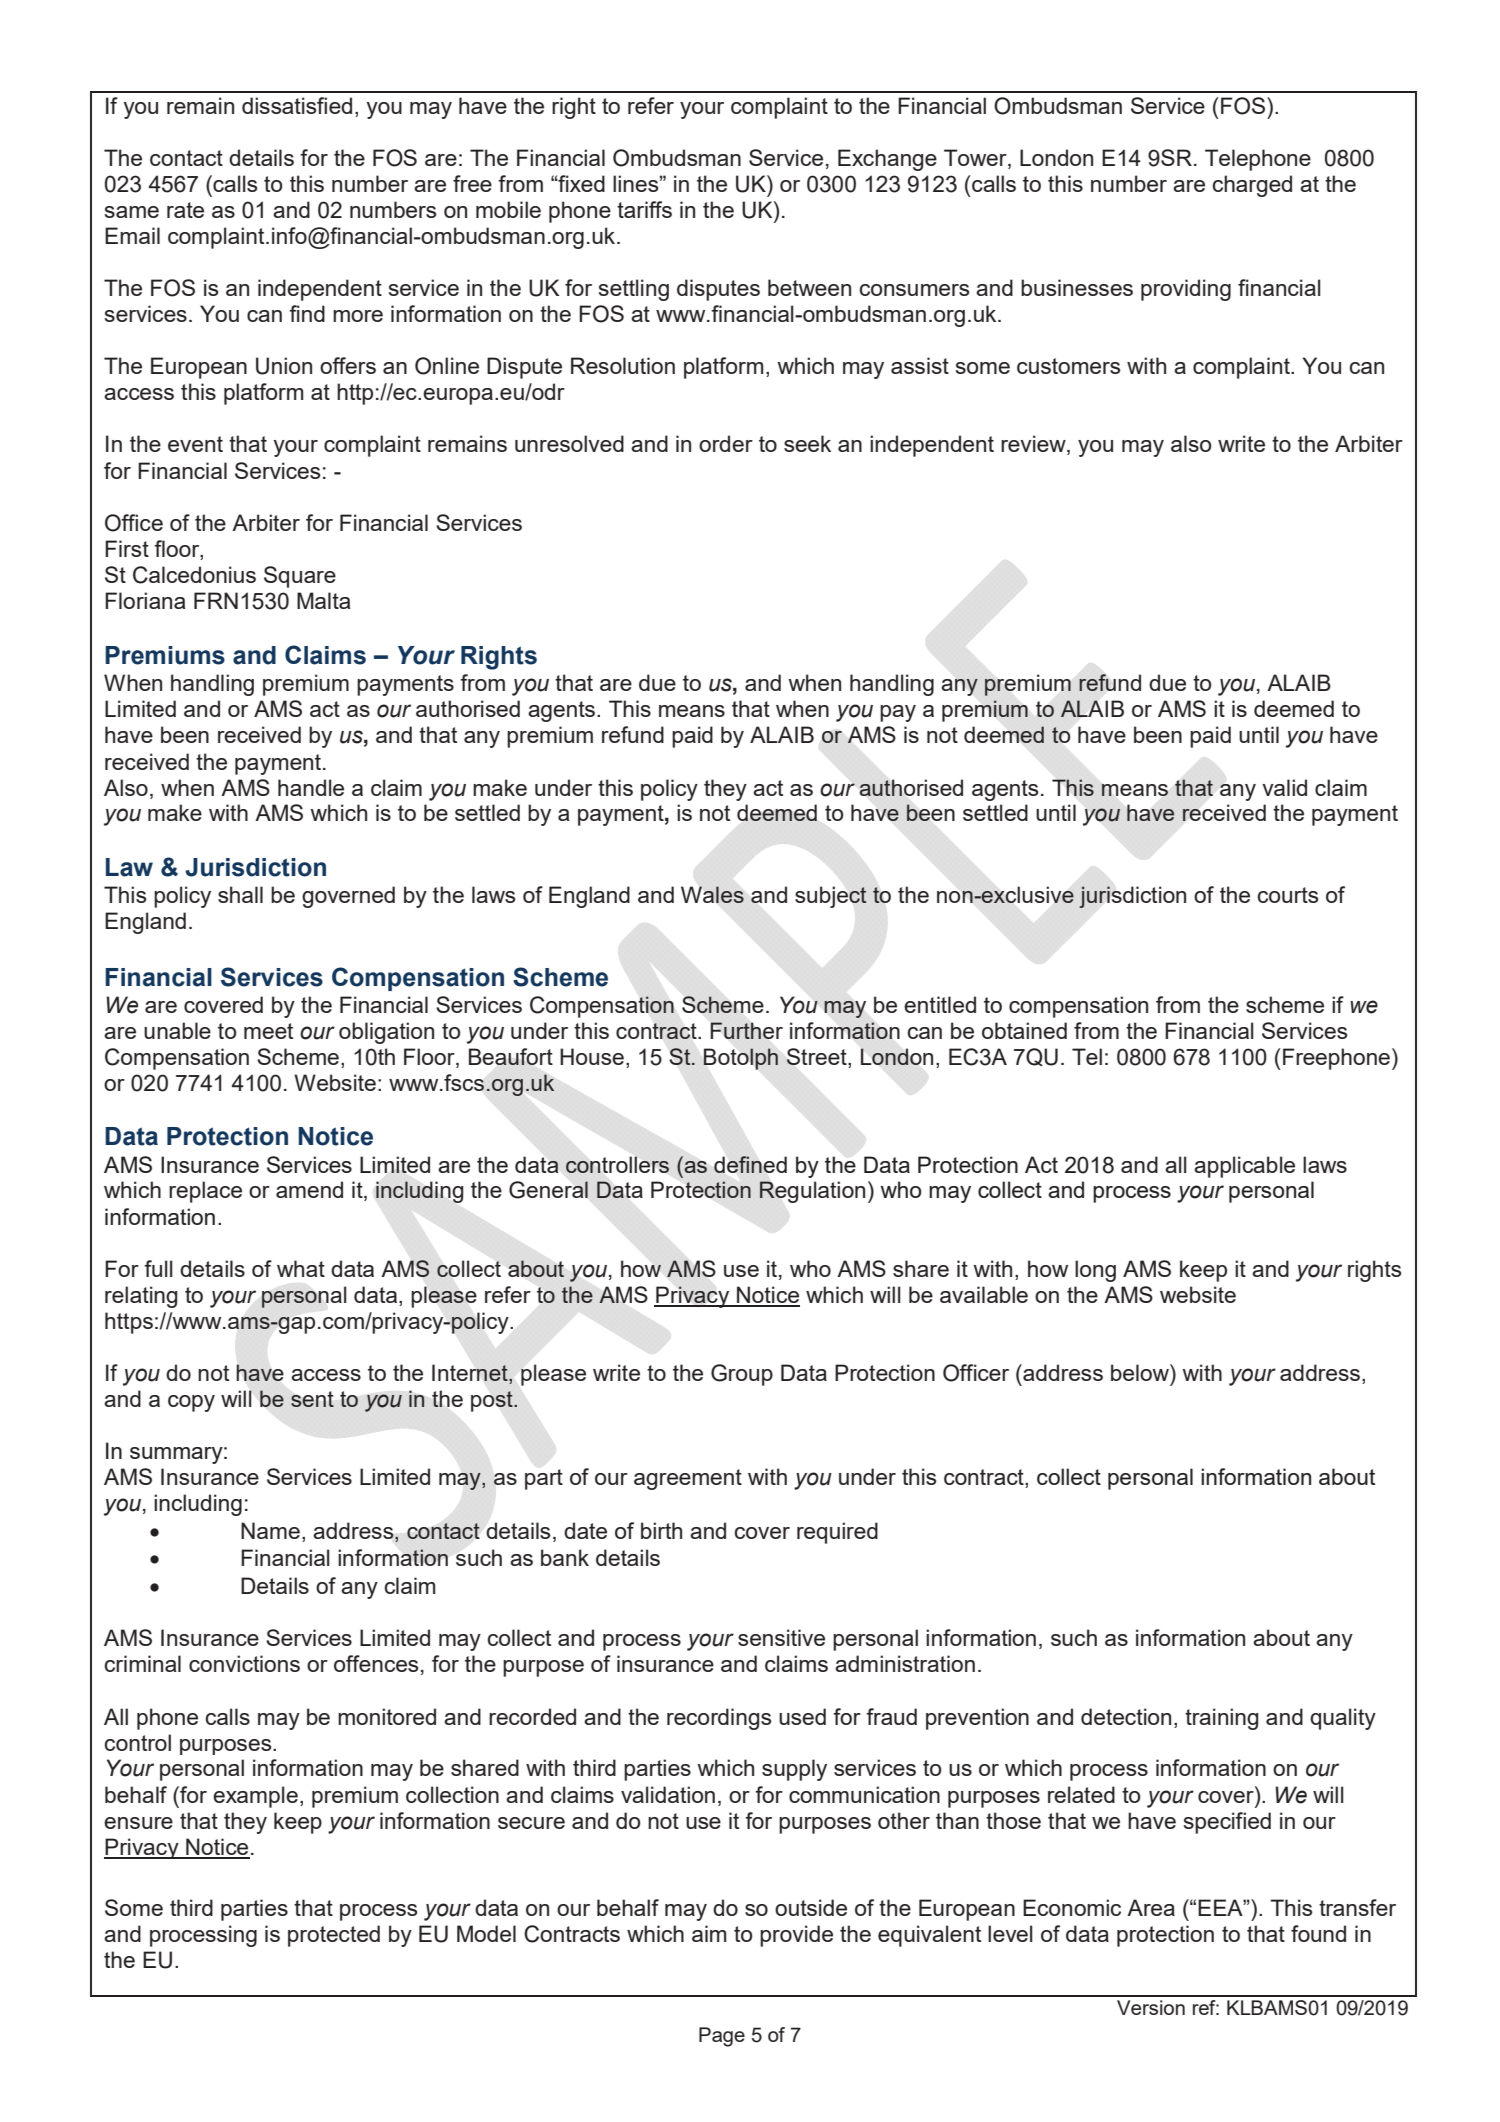 Image resolution: width=1500 pixels, height=2122 pixels. What do you see at coordinates (312, 1399) in the document?
I see `sent` at bounding box center [312, 1399].
